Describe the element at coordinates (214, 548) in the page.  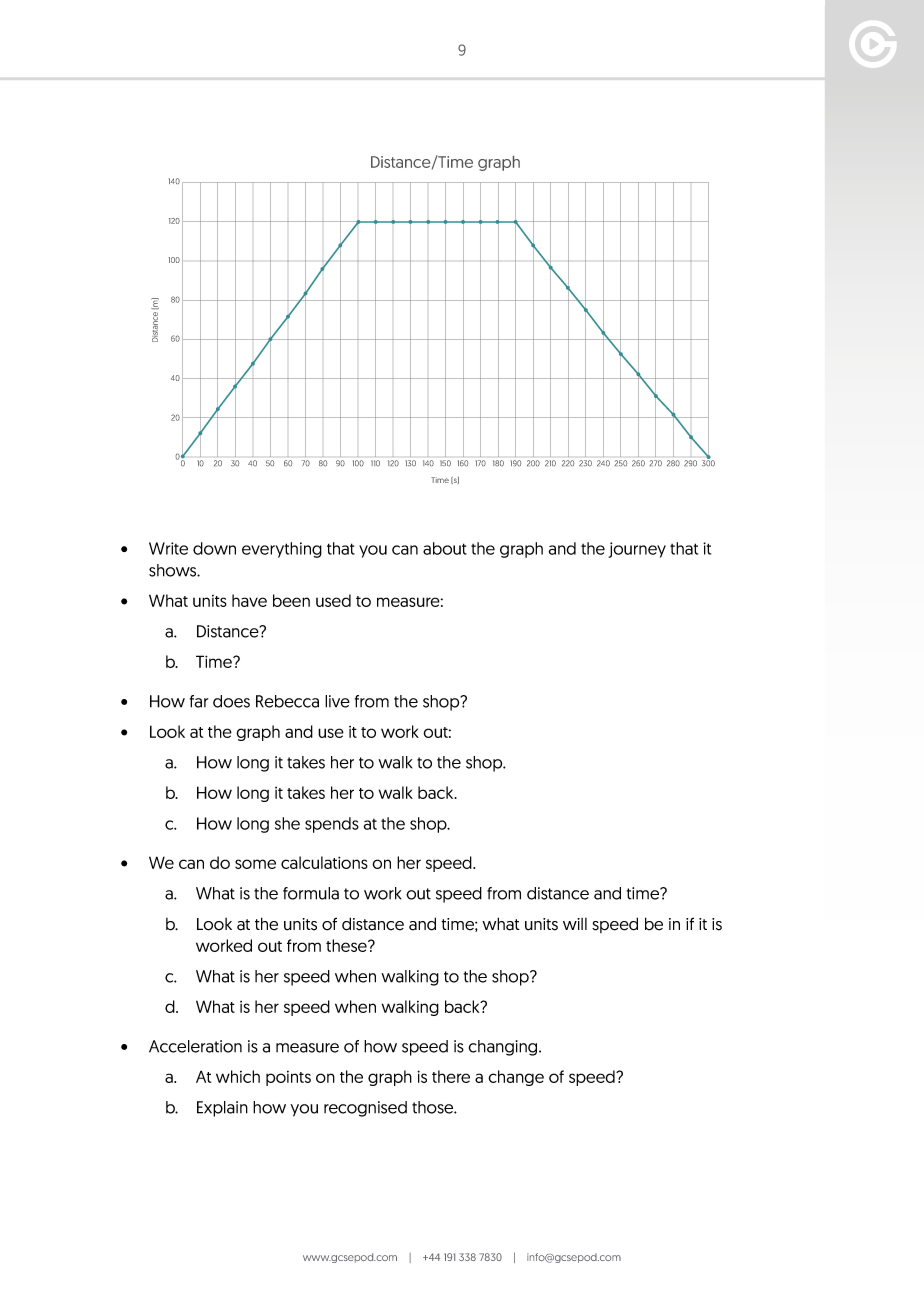
I see `down` at that location.
